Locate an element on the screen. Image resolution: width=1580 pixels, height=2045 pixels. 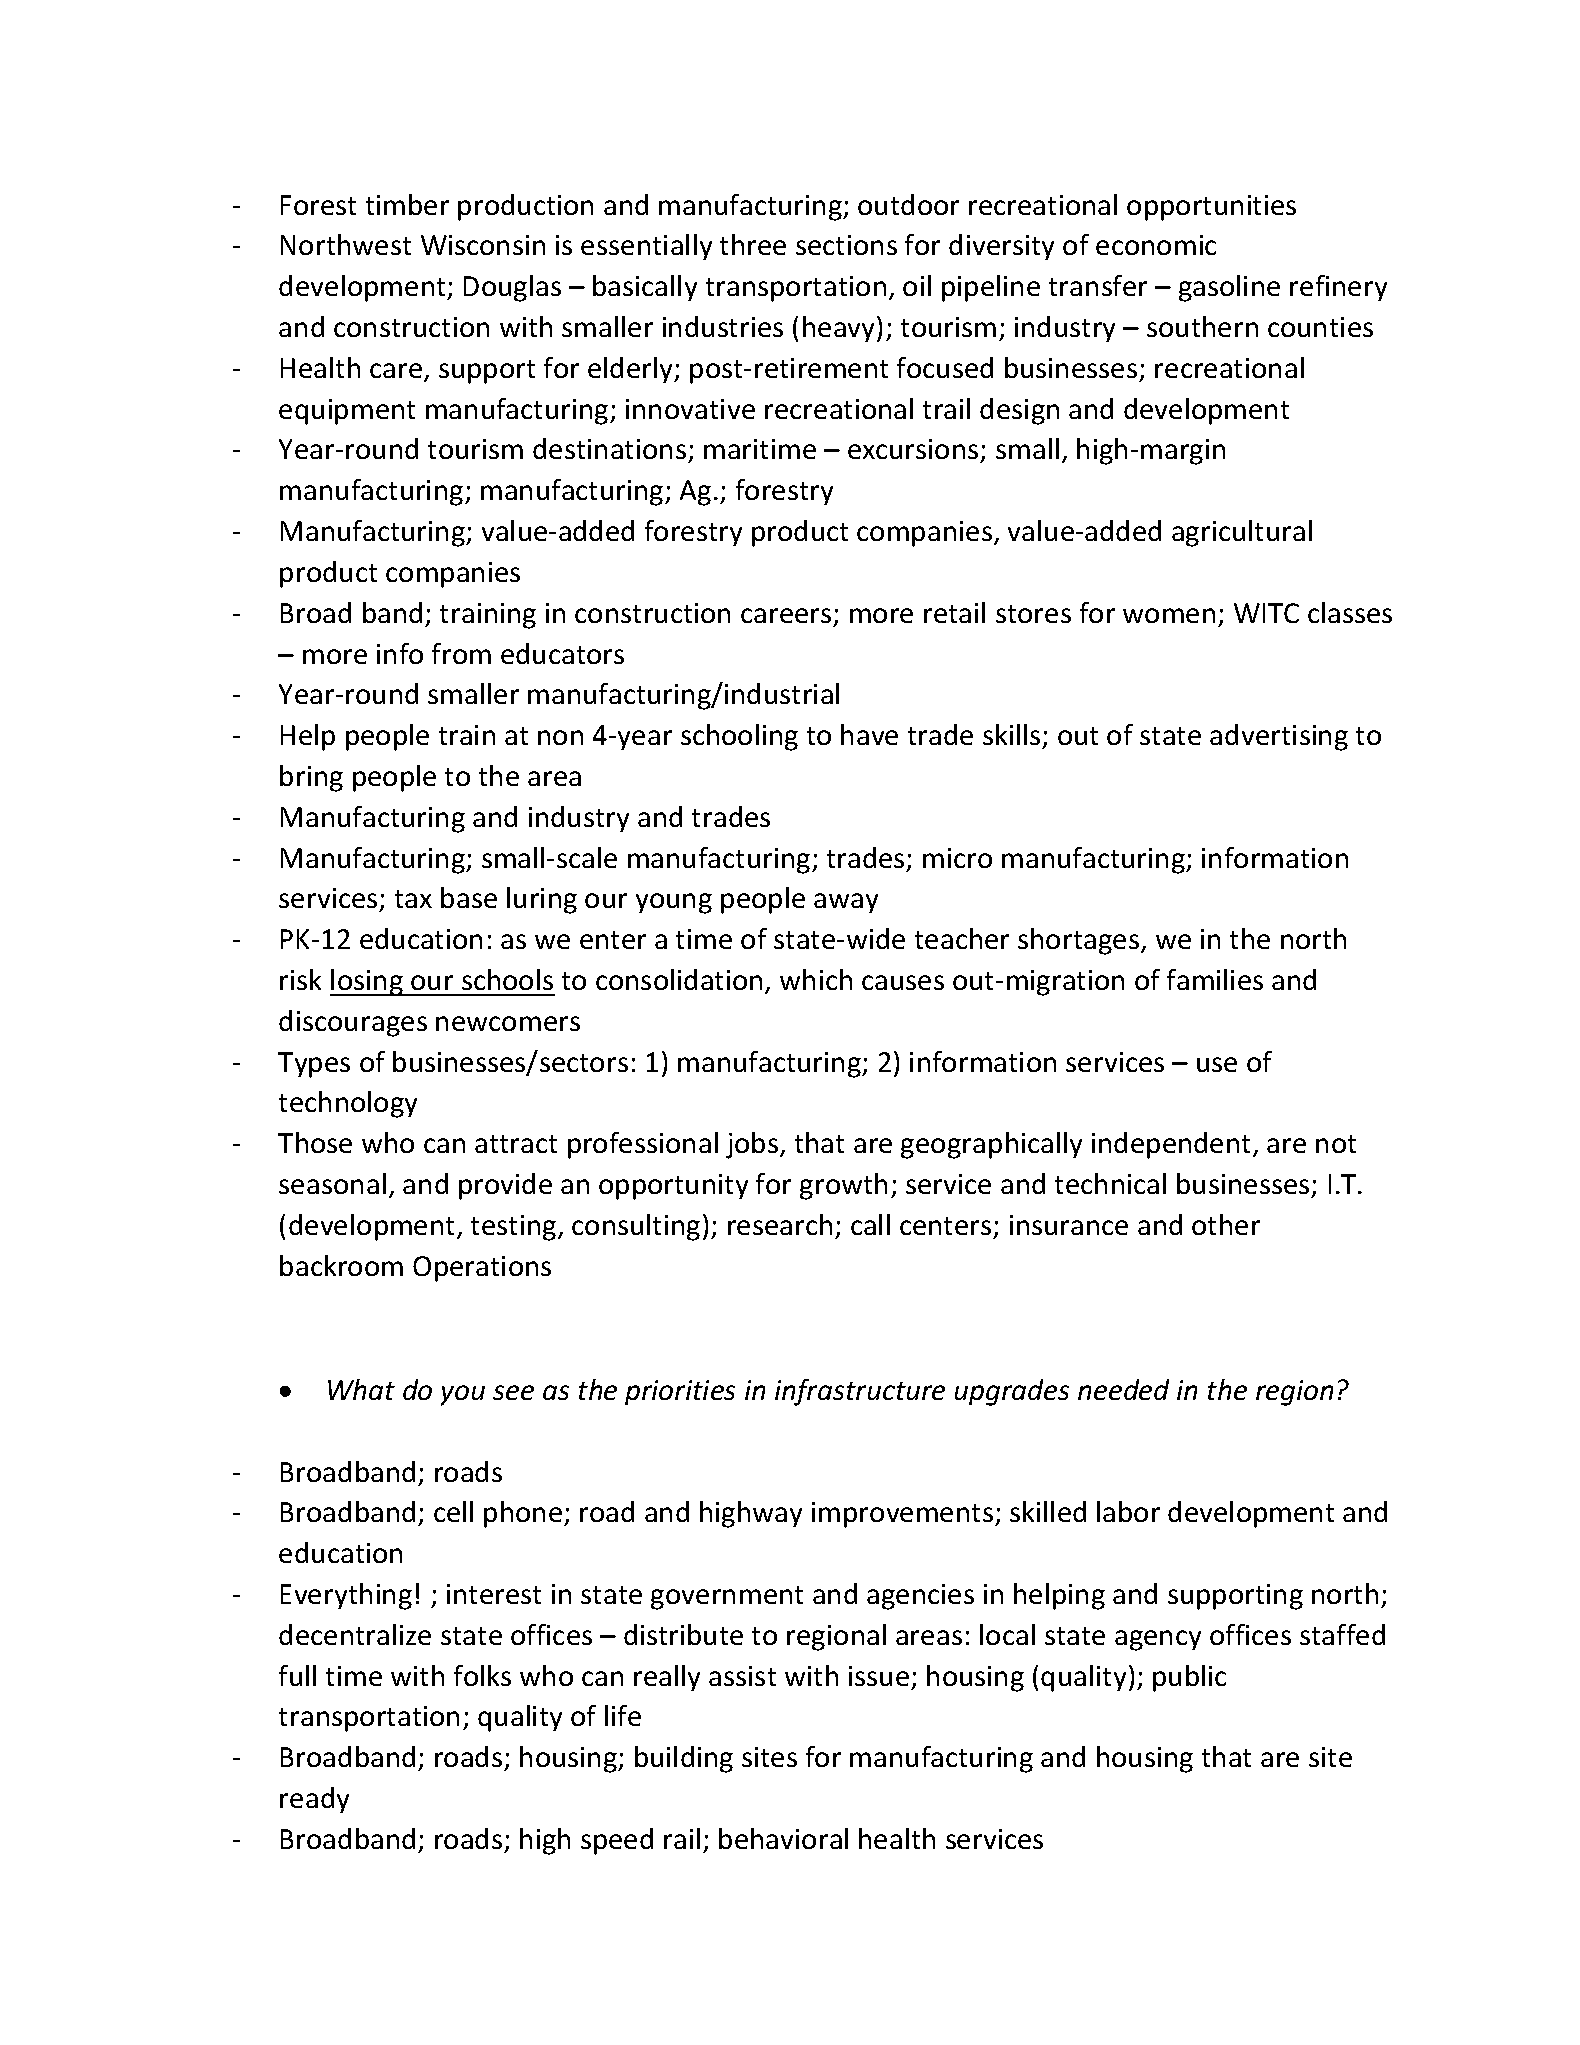
from is located at coordinates (461, 653).
